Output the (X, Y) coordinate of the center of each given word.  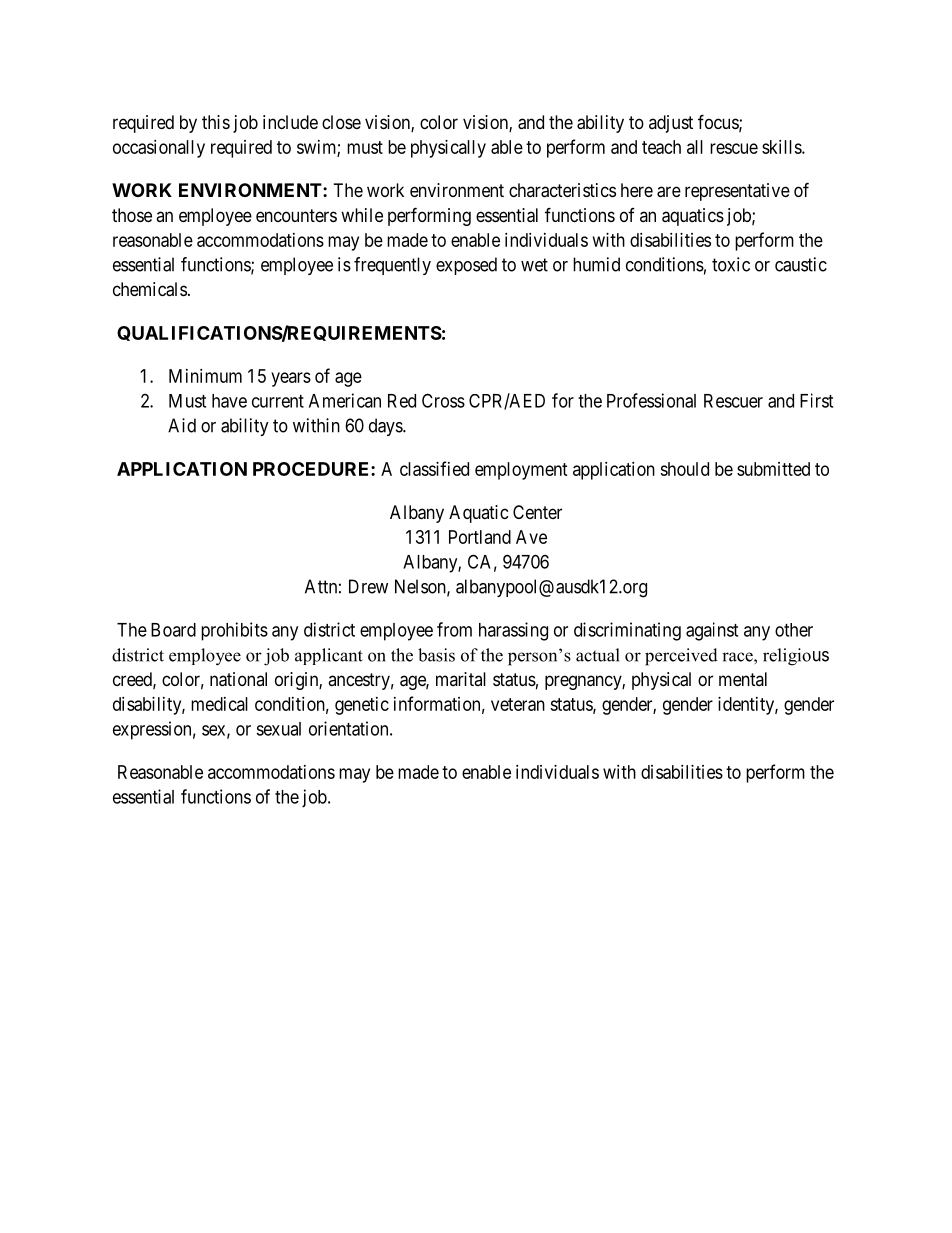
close (341, 122)
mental (743, 679)
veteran (518, 704)
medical (219, 704)
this (216, 122)
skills (782, 147)
